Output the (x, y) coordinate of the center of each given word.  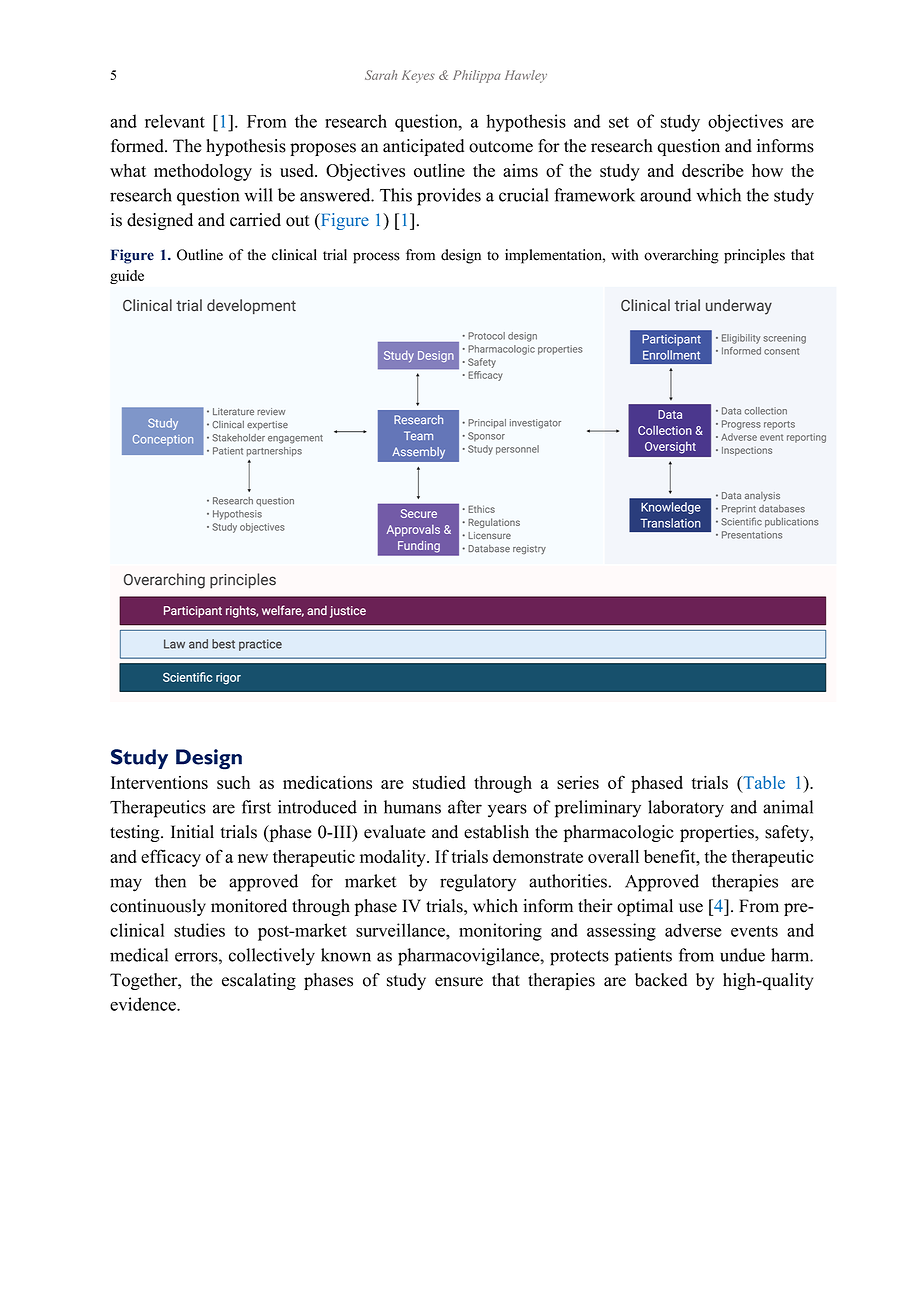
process (376, 258)
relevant (175, 121)
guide (127, 277)
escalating (259, 981)
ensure (459, 982)
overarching (681, 256)
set (619, 122)
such (233, 782)
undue (742, 955)
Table (763, 784)
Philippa (477, 76)
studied (439, 782)
